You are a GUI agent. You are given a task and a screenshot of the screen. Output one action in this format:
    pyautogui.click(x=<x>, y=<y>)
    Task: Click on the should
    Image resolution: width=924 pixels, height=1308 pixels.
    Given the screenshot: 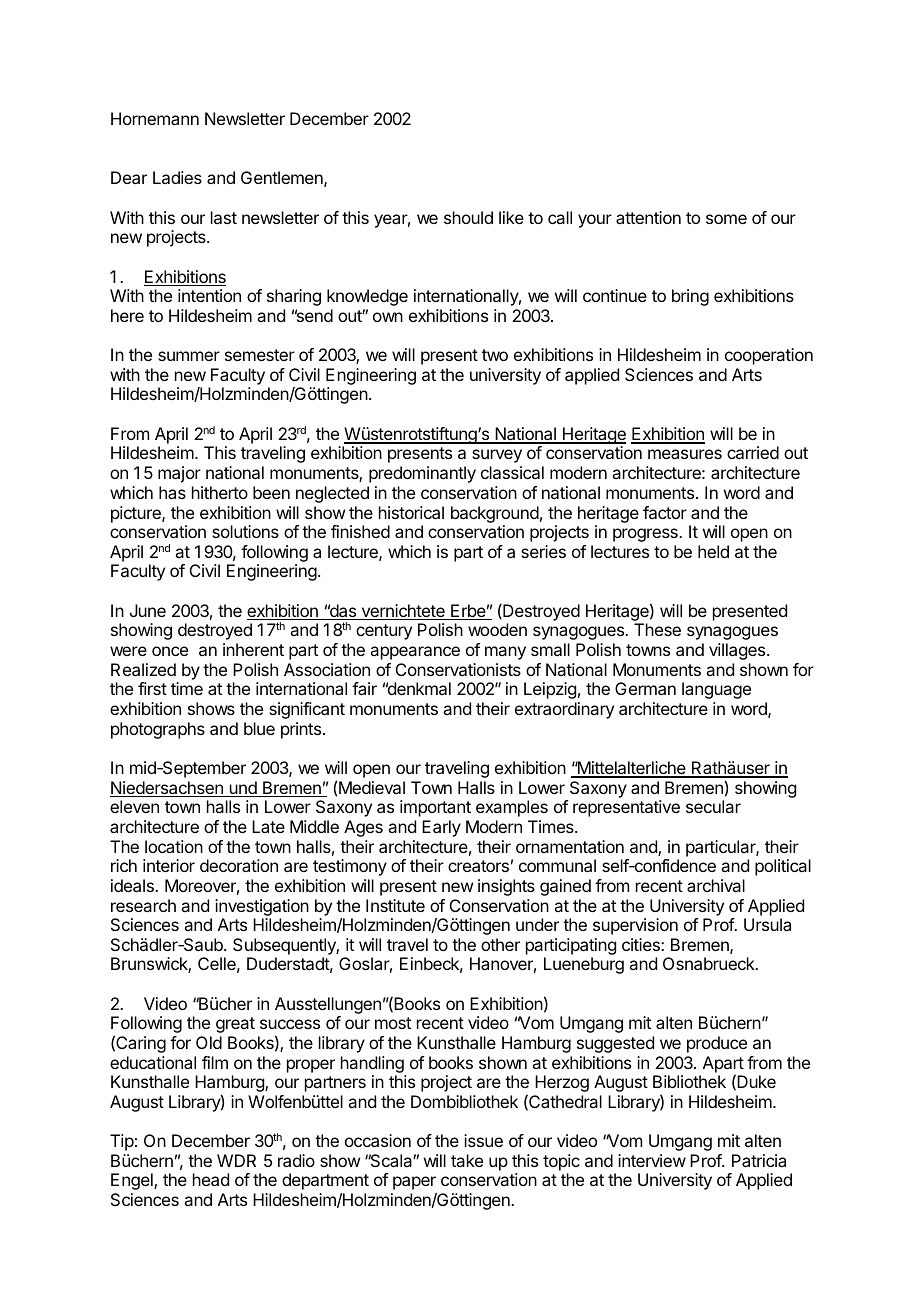 What is the action you would take?
    pyautogui.click(x=468, y=217)
